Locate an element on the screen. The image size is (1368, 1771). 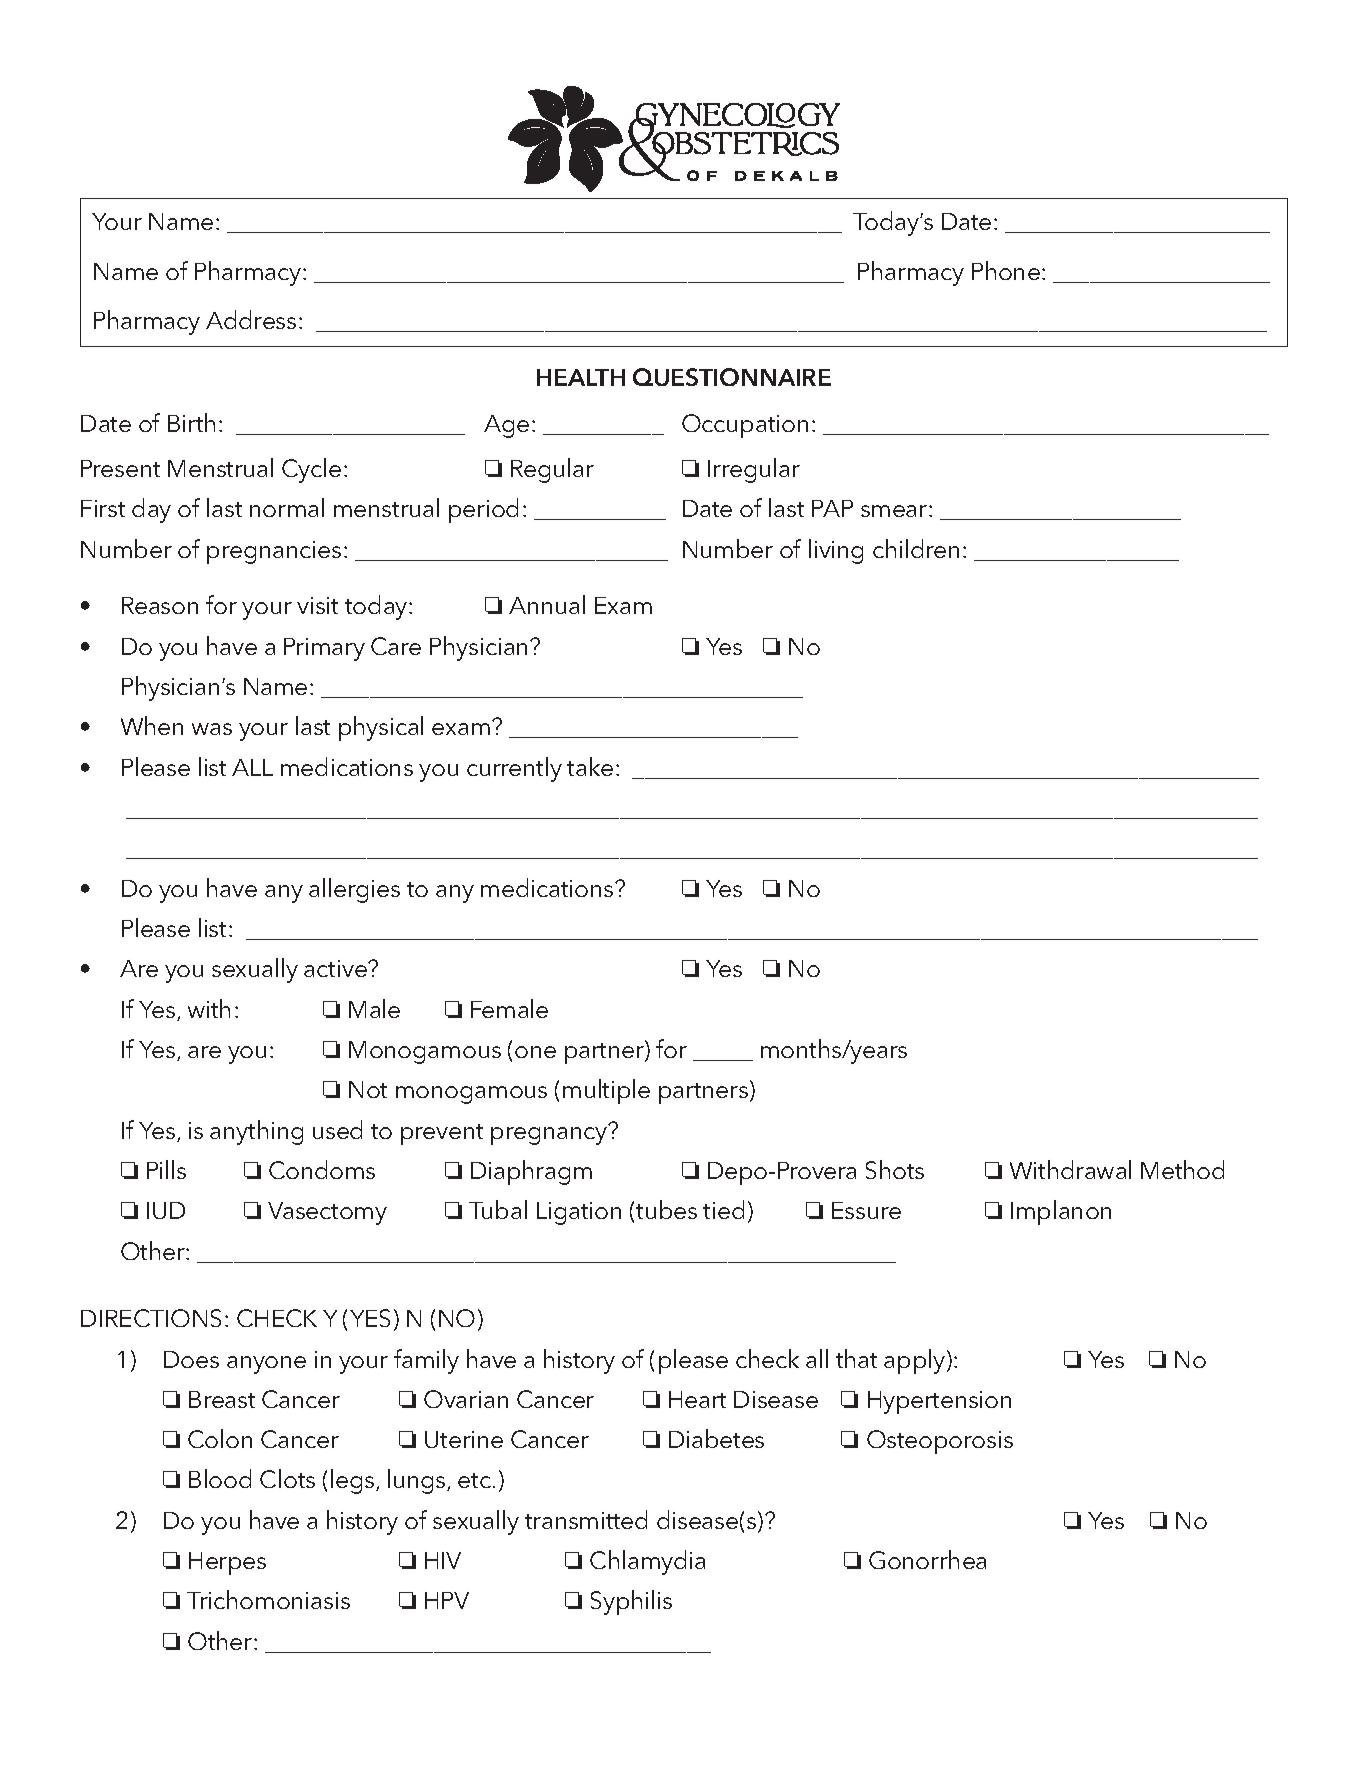
Chlamydia is located at coordinates (647, 1562).
